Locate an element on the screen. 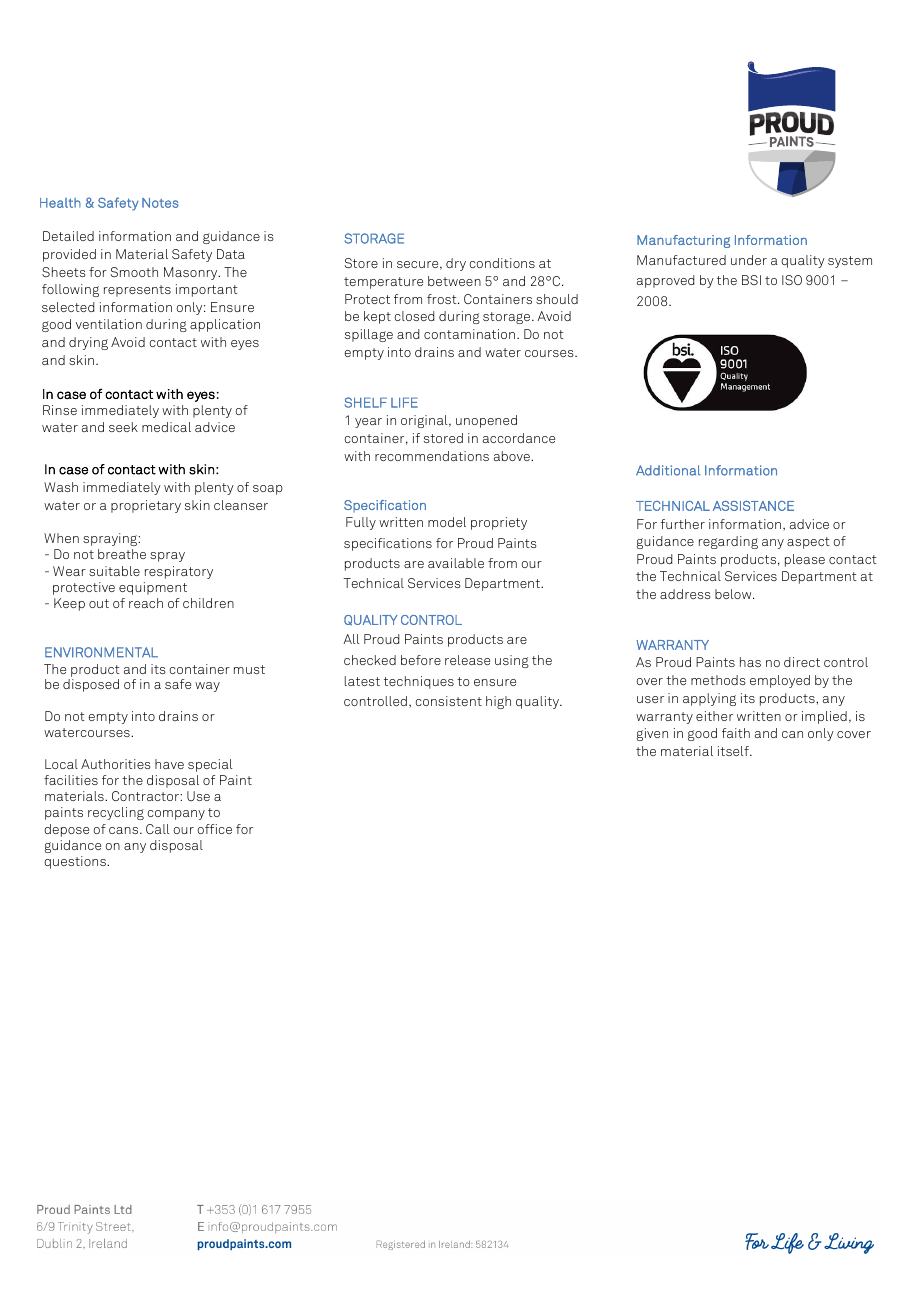  has is located at coordinates (750, 662).
